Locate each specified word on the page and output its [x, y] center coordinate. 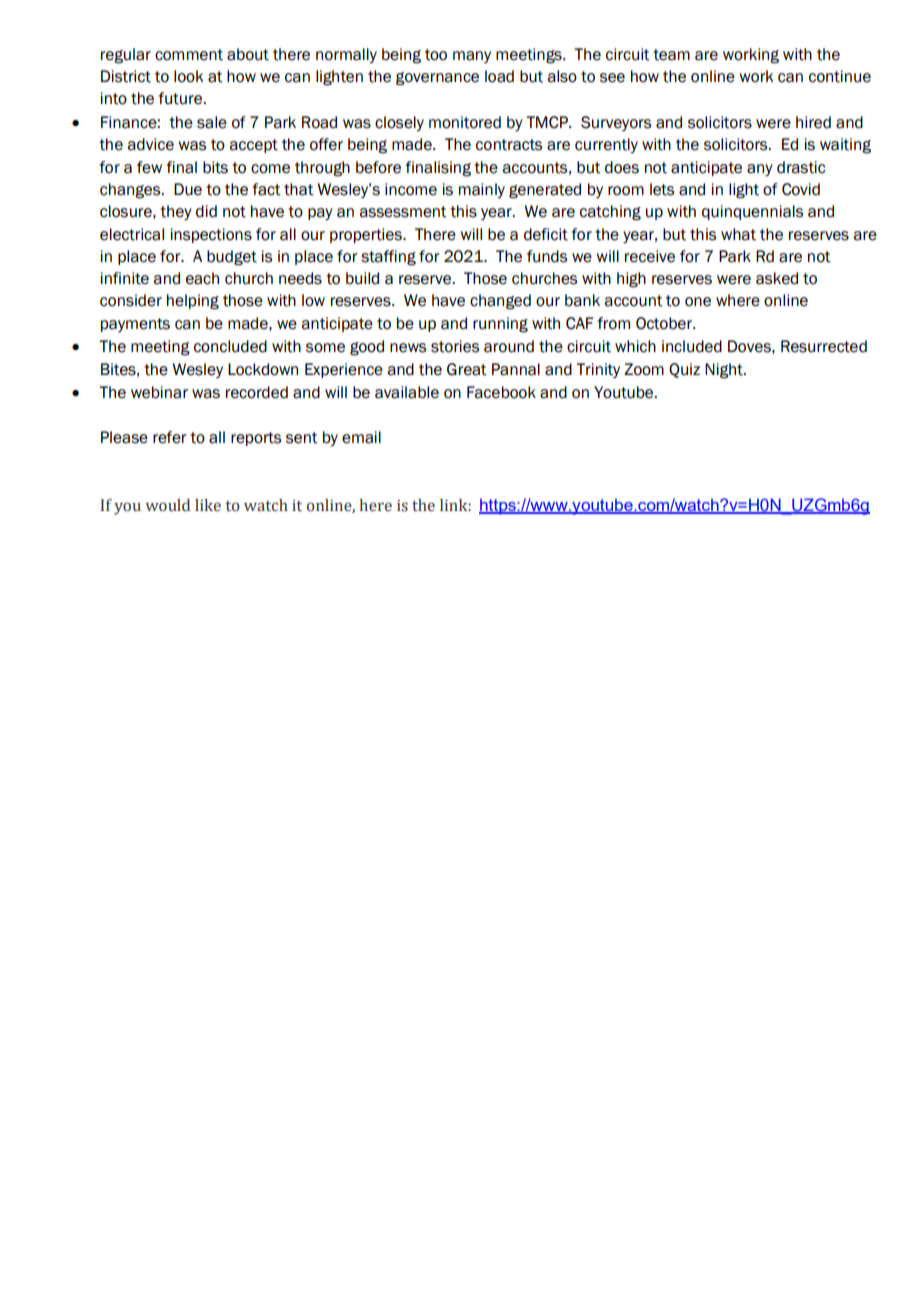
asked [777, 278]
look [188, 76]
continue [840, 76]
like [208, 505]
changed [500, 302]
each [202, 278]
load [499, 76]
